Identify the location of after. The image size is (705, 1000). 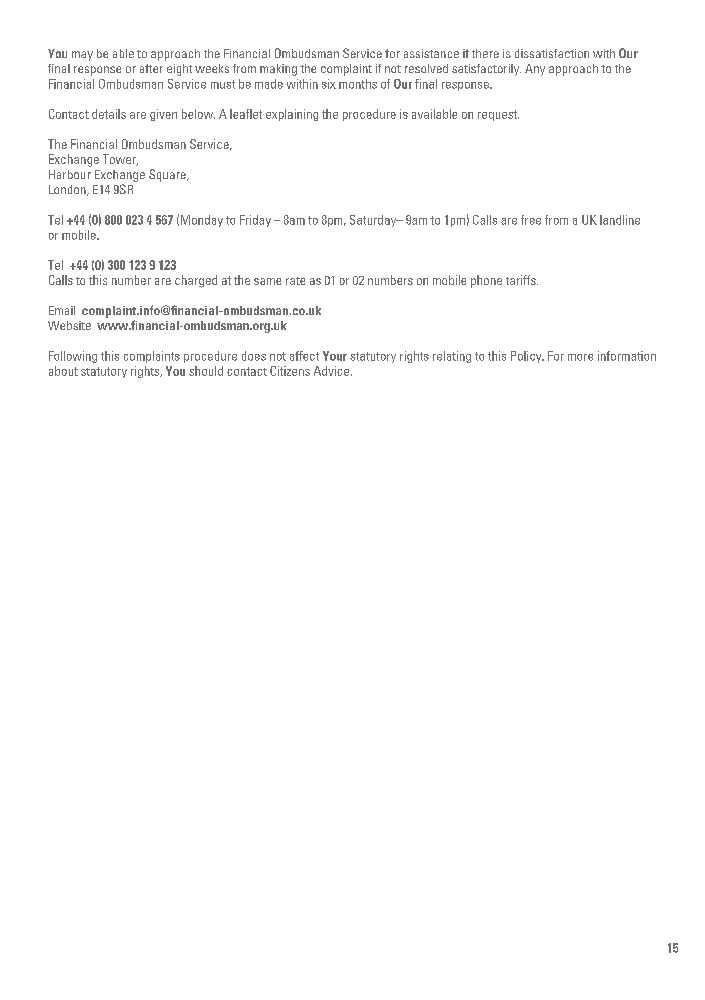
(151, 68).
